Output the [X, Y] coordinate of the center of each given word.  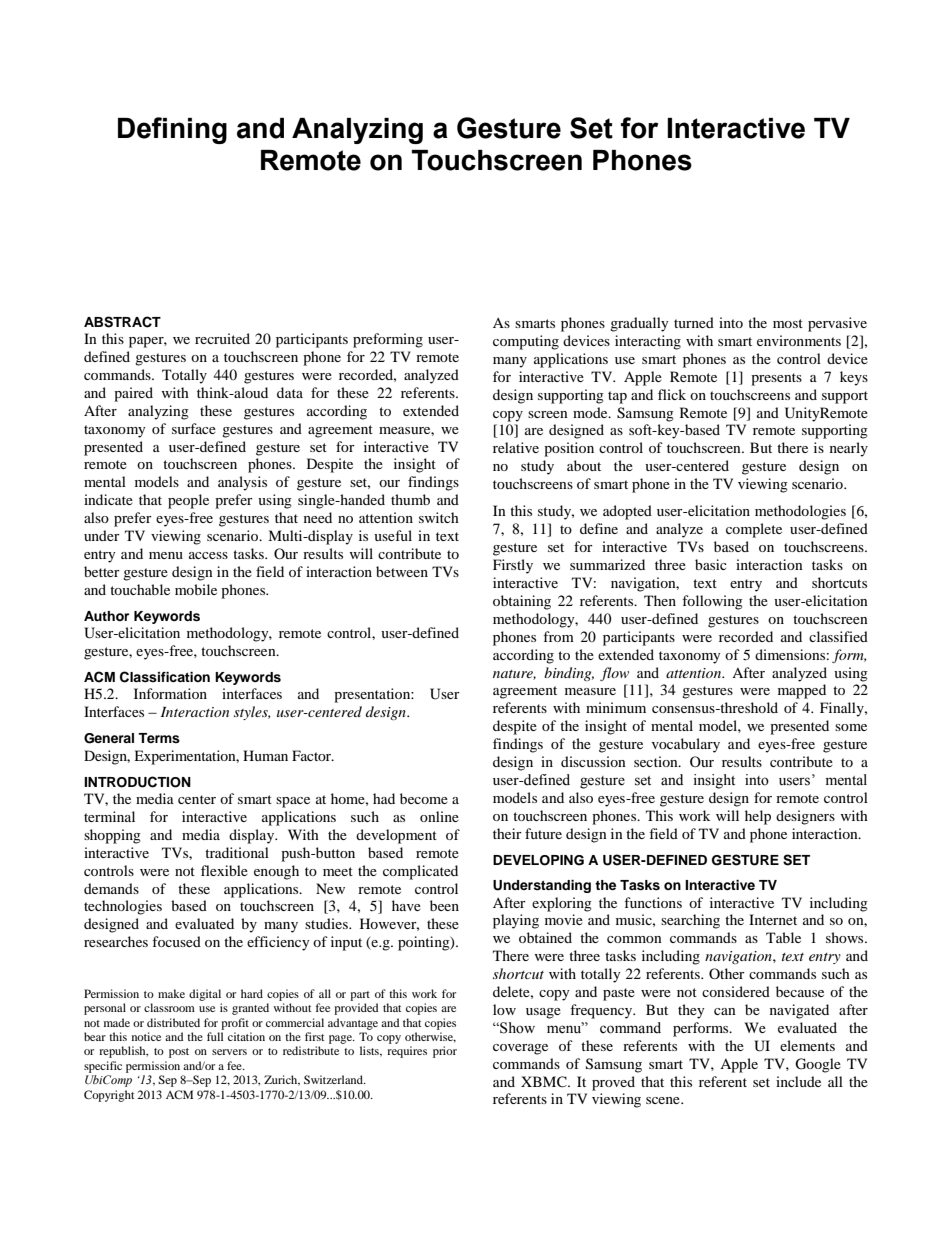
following [712, 602]
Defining [172, 130]
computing [526, 342]
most [788, 323]
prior [445, 1052]
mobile [196, 589]
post [179, 1053]
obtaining [522, 602]
